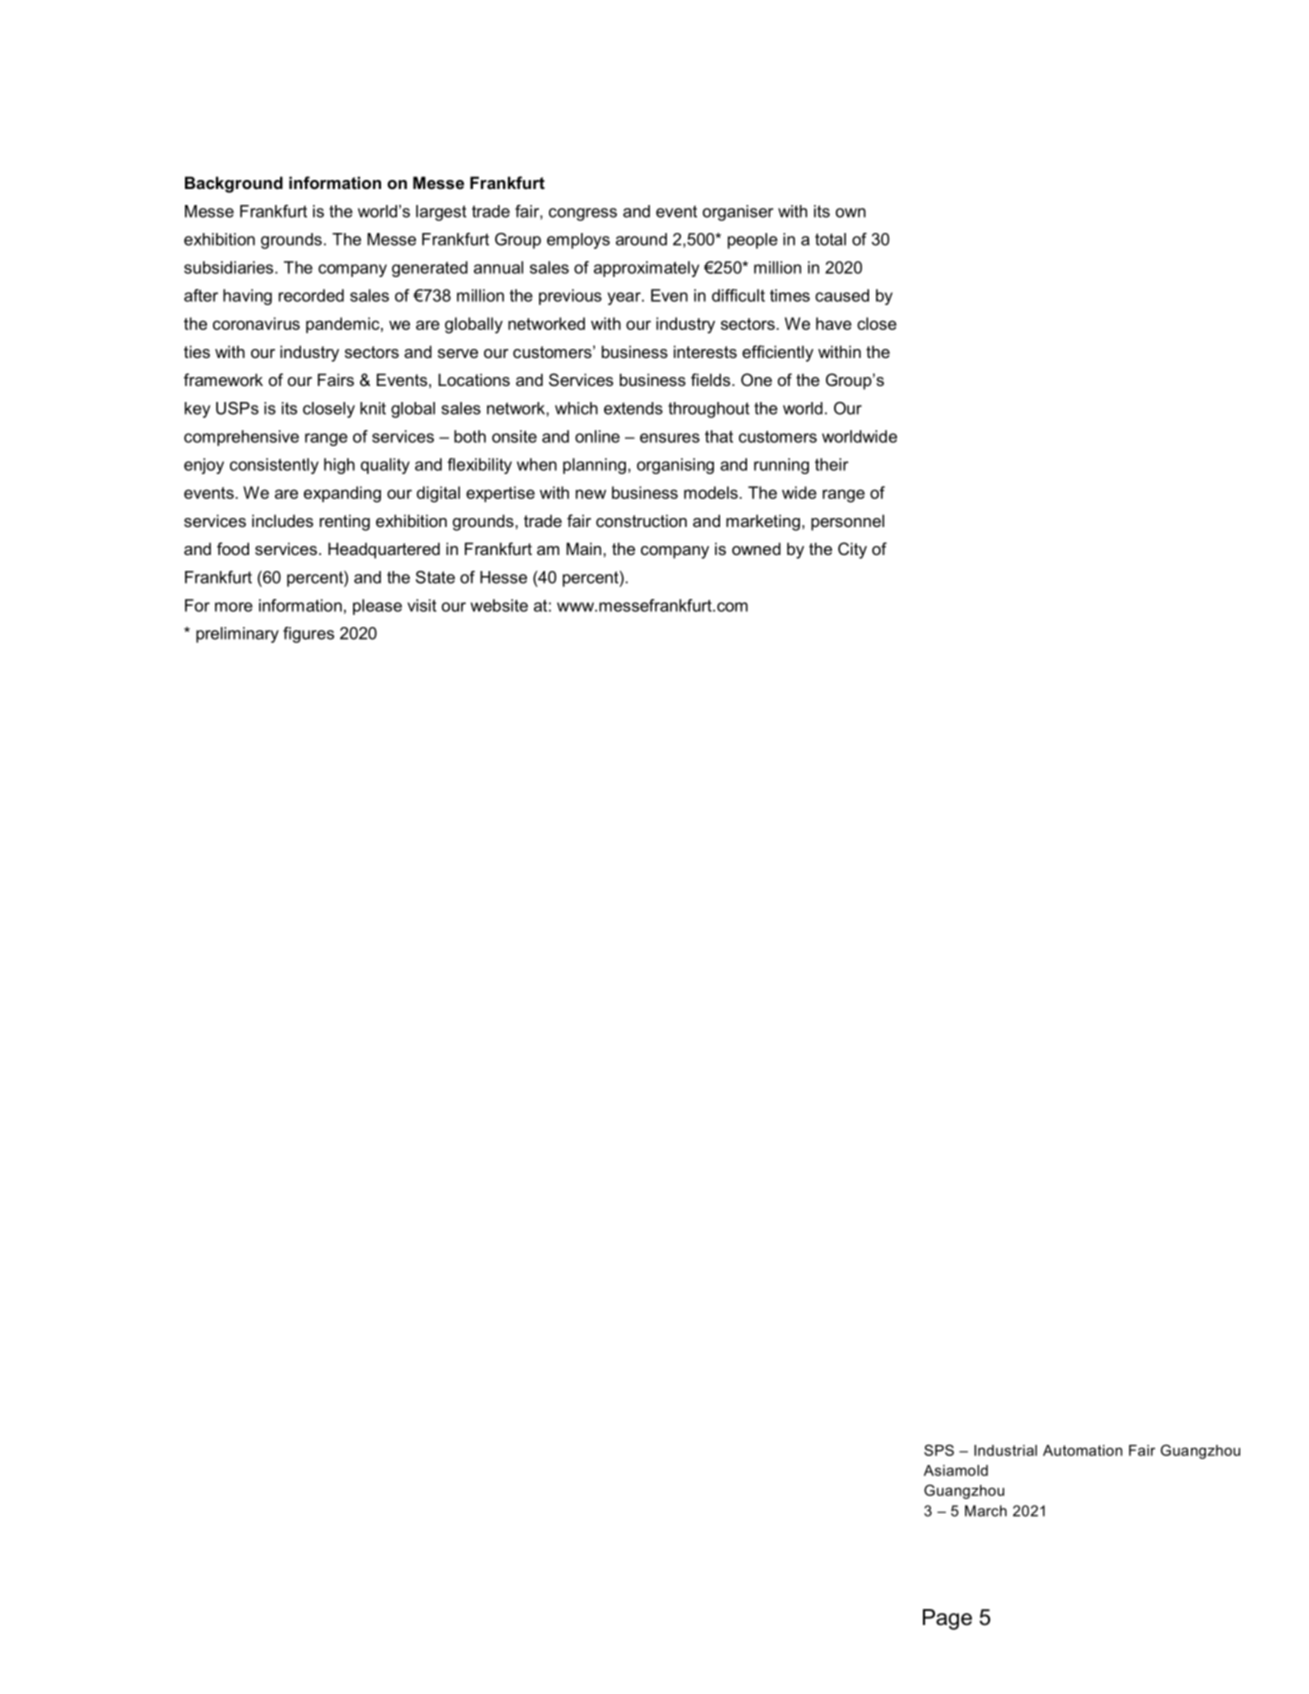 This page has width=1309, height=1694. Describe the element at coordinates (308, 635) in the page. I see `figures` at that location.
